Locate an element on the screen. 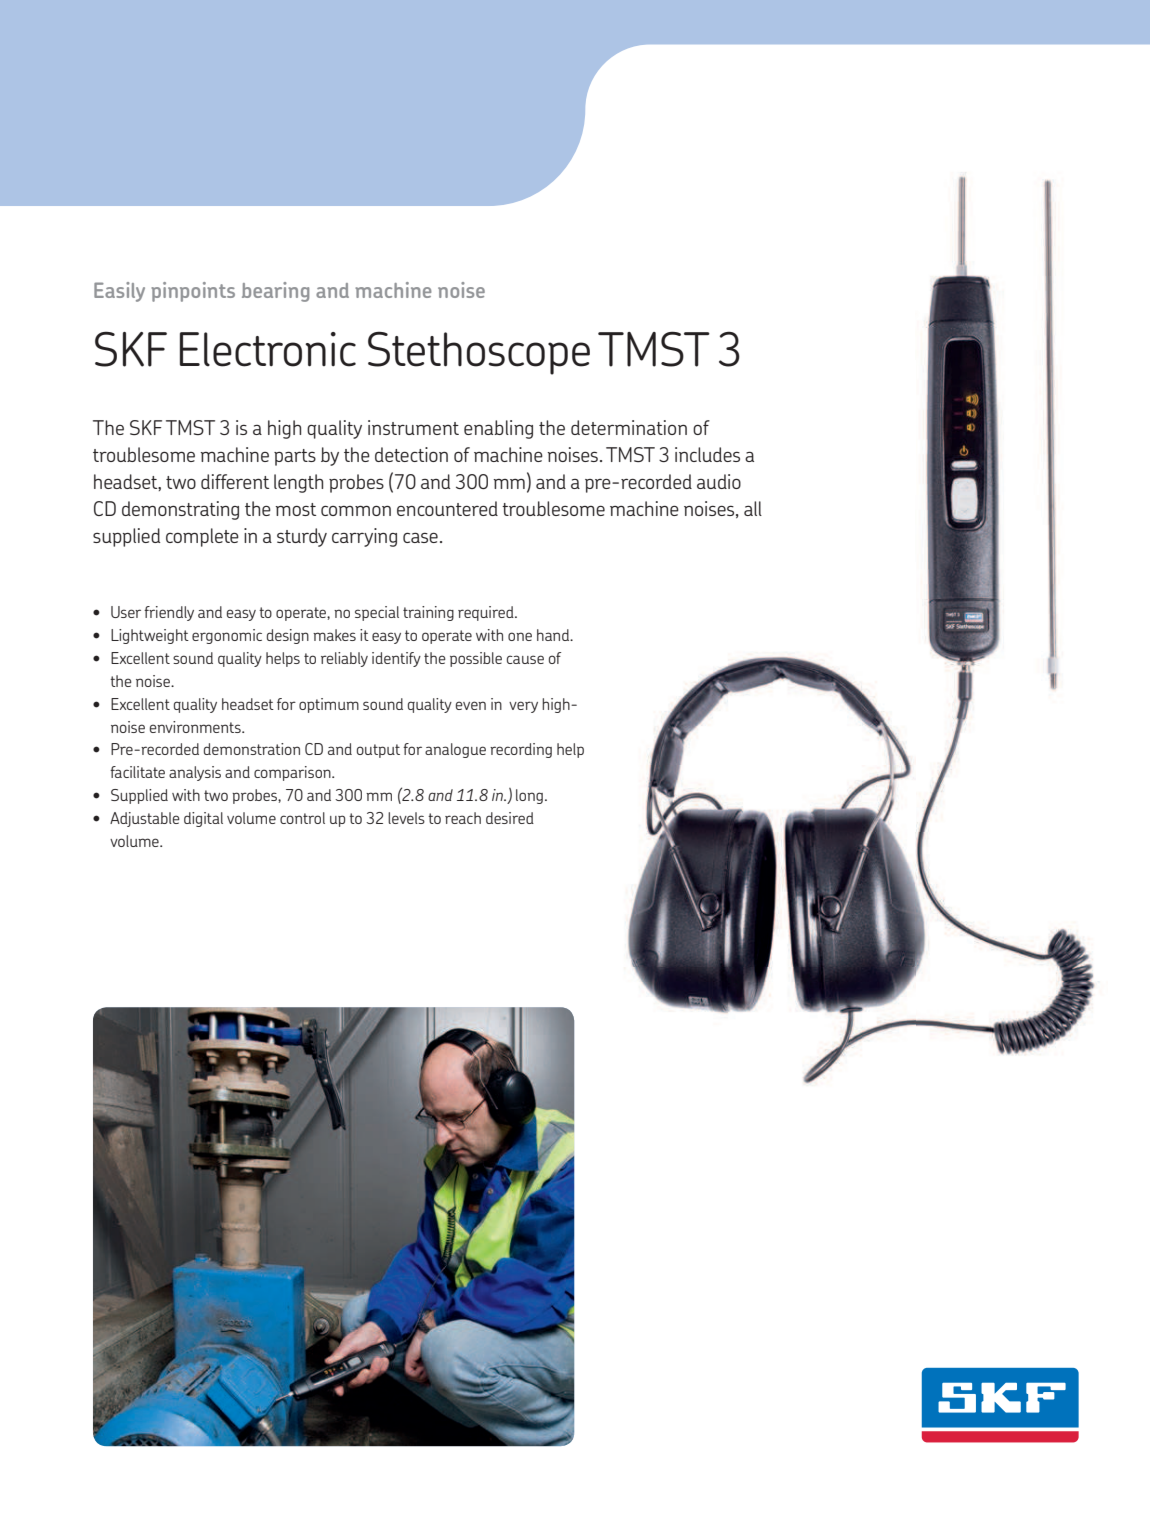  determination is located at coordinates (629, 427).
